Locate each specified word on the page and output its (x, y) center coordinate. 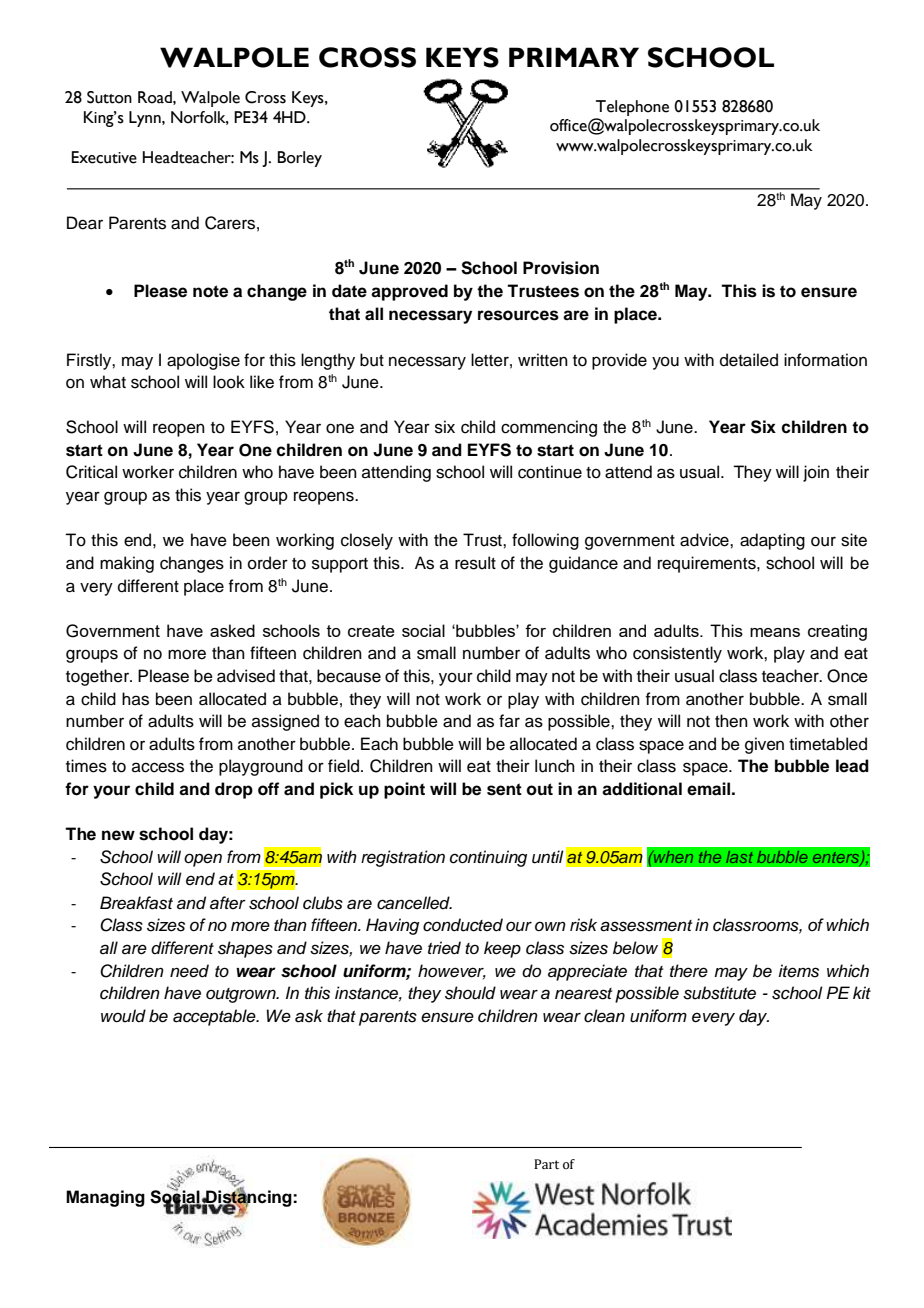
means (775, 632)
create (371, 631)
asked (232, 630)
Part (546, 1164)
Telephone (632, 108)
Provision (561, 268)
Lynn (146, 119)
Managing (105, 1198)
